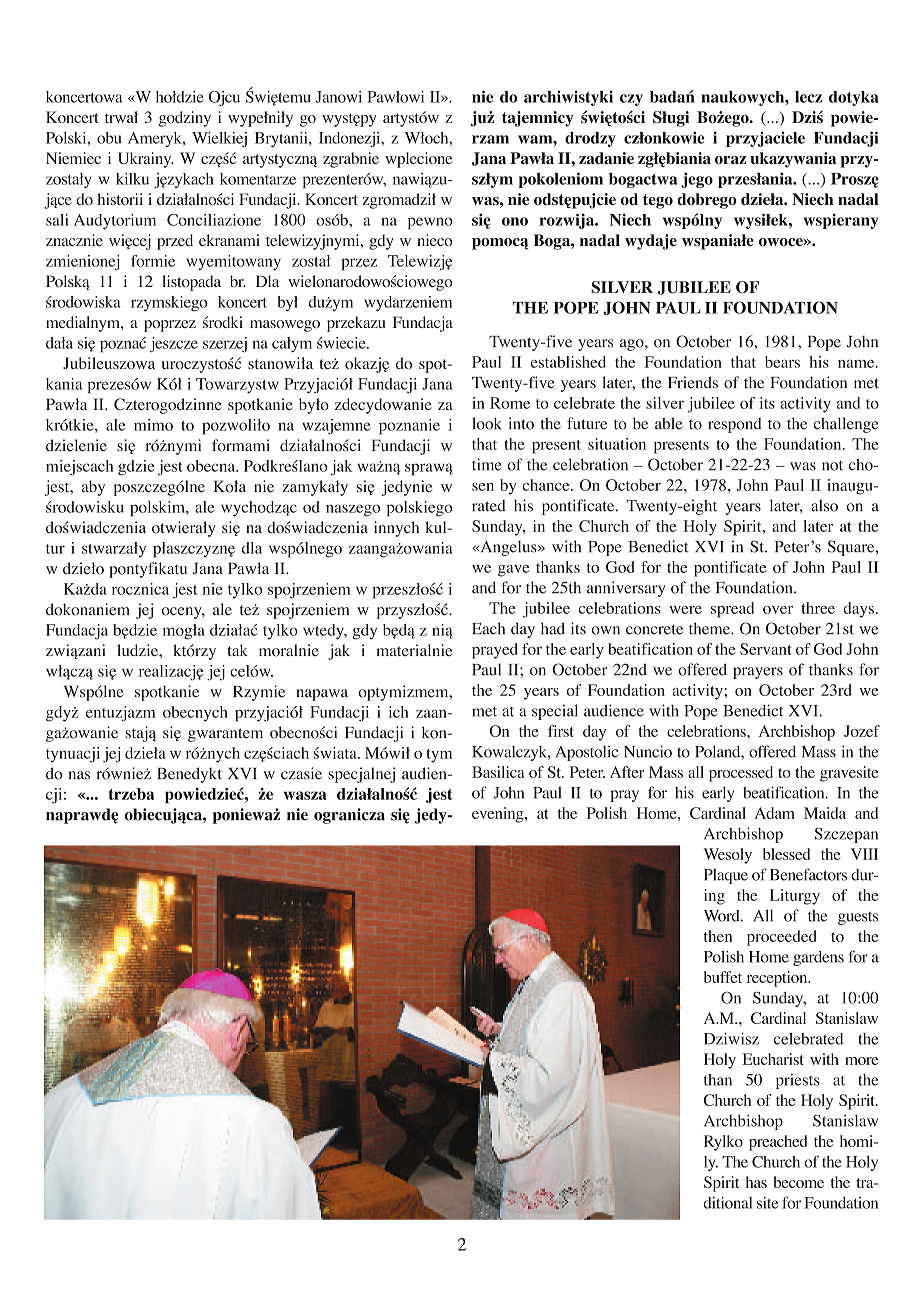 Image resolution: width=924 pixels, height=1308 pixels. I want to click on blessed, so click(786, 854).
